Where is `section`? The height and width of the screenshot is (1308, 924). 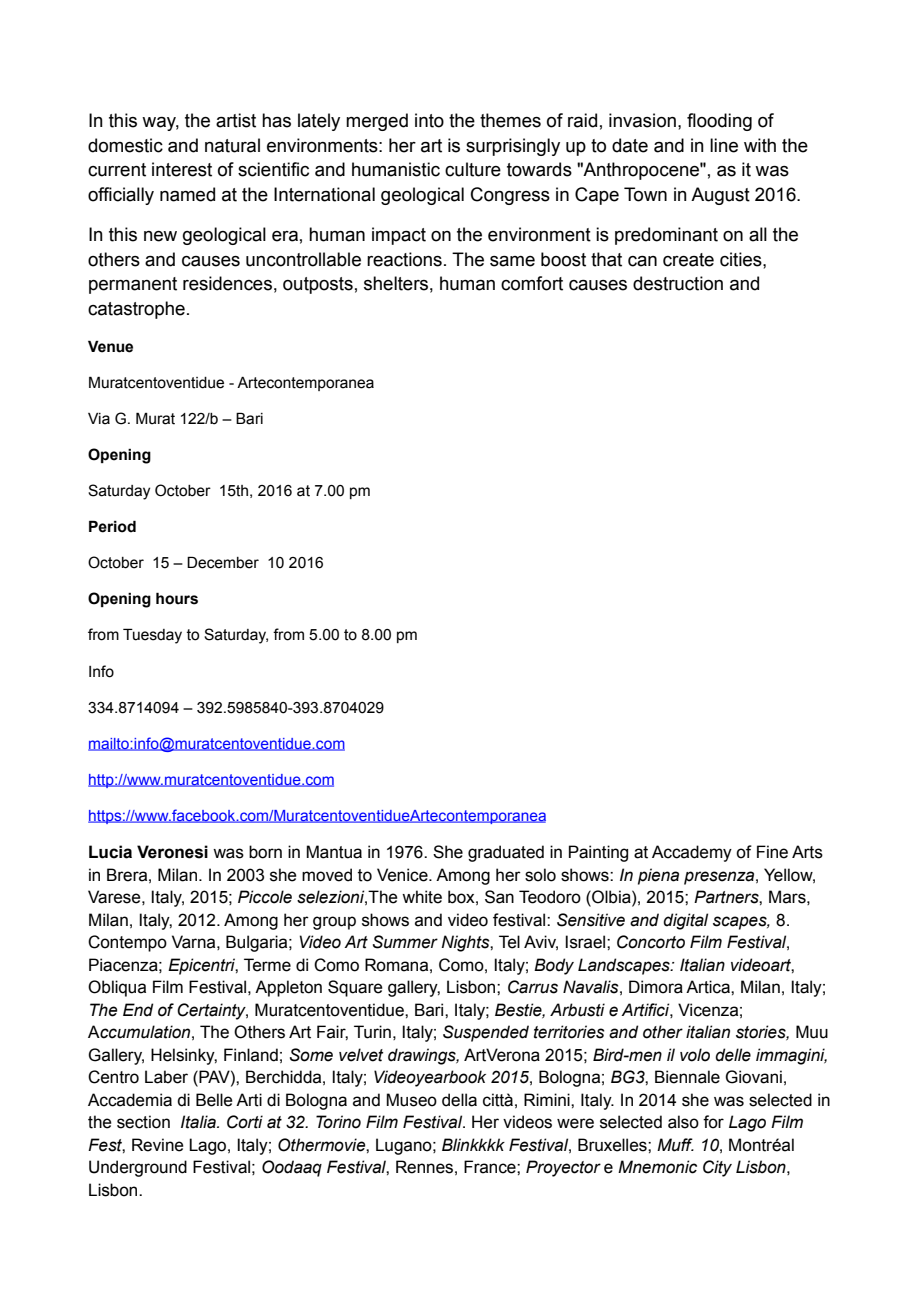
section is located at coordinates (143, 1122).
